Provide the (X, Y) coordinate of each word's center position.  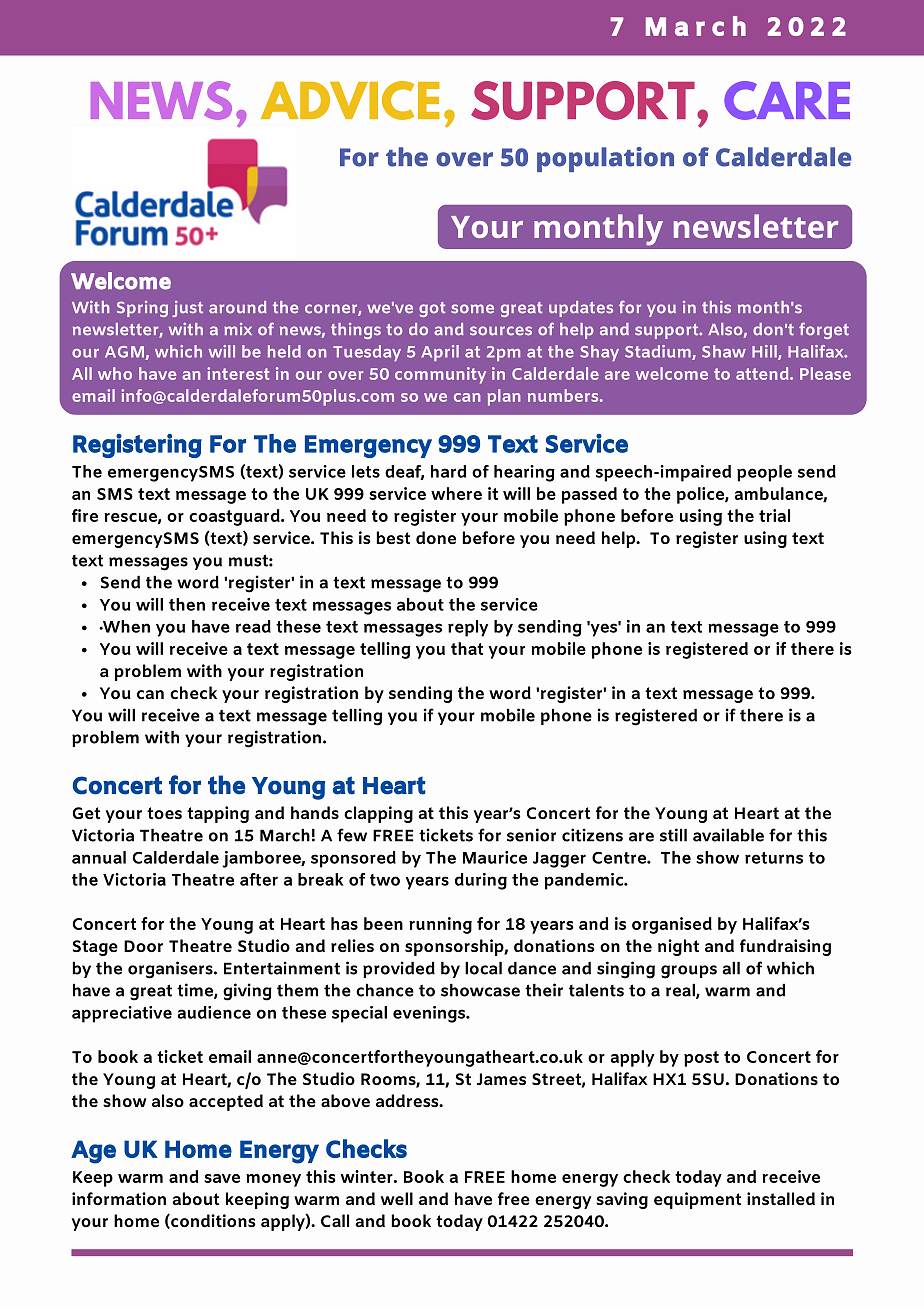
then (187, 604)
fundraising (785, 947)
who (115, 373)
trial (774, 515)
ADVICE (350, 100)
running (440, 925)
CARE (787, 100)
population (605, 159)
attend (763, 373)
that (467, 648)
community (440, 375)
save (222, 1178)
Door (143, 946)
